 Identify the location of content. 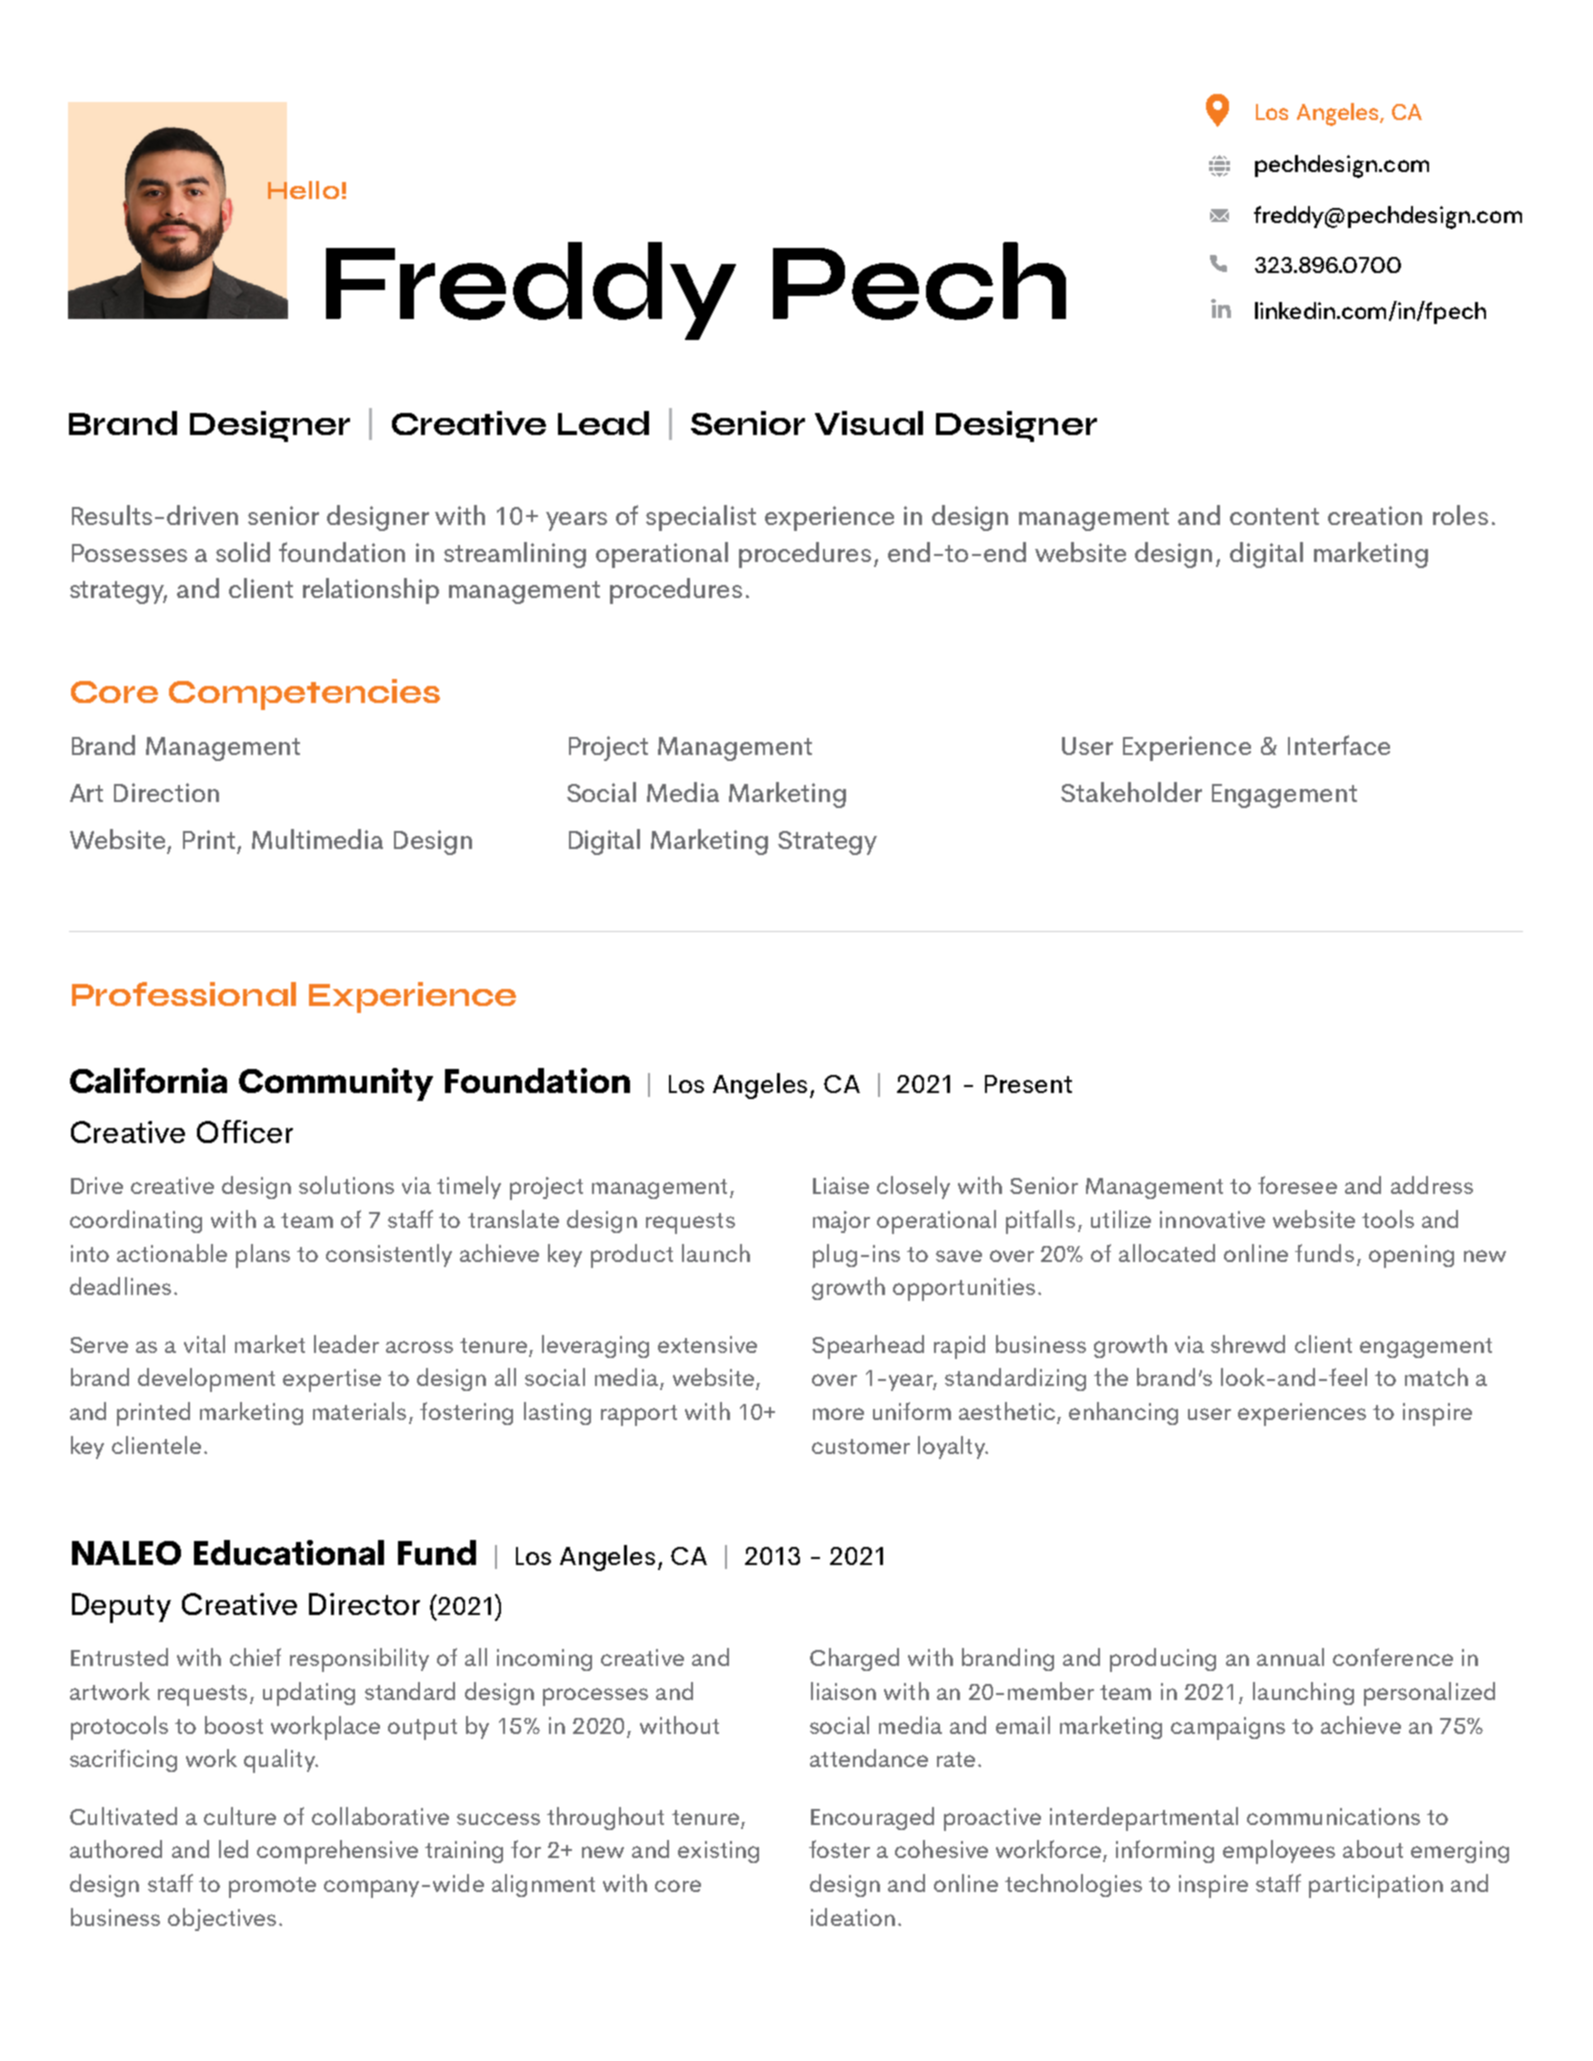
(1274, 516).
